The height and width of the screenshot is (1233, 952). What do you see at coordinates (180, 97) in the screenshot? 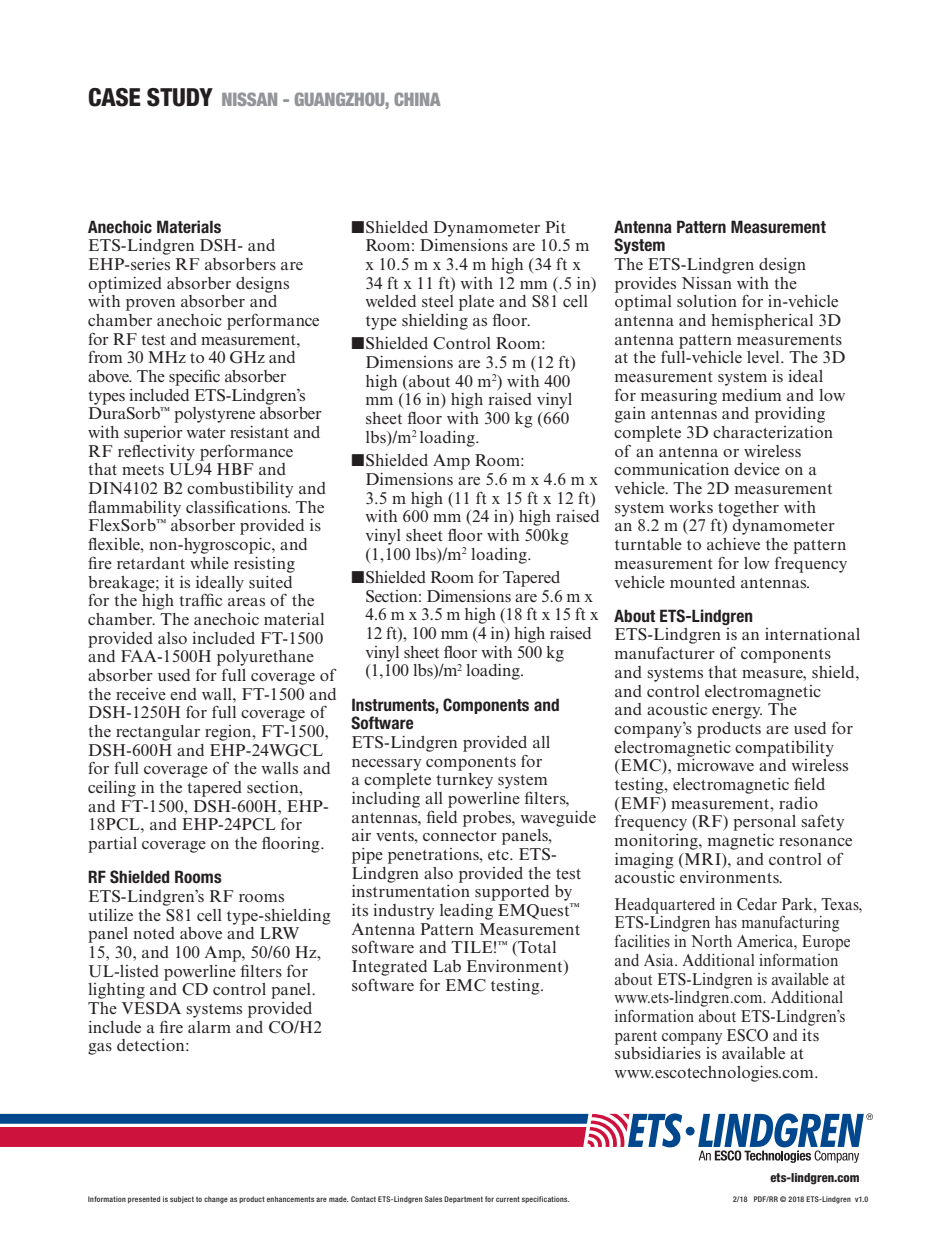
I see `STUDY` at bounding box center [180, 97].
